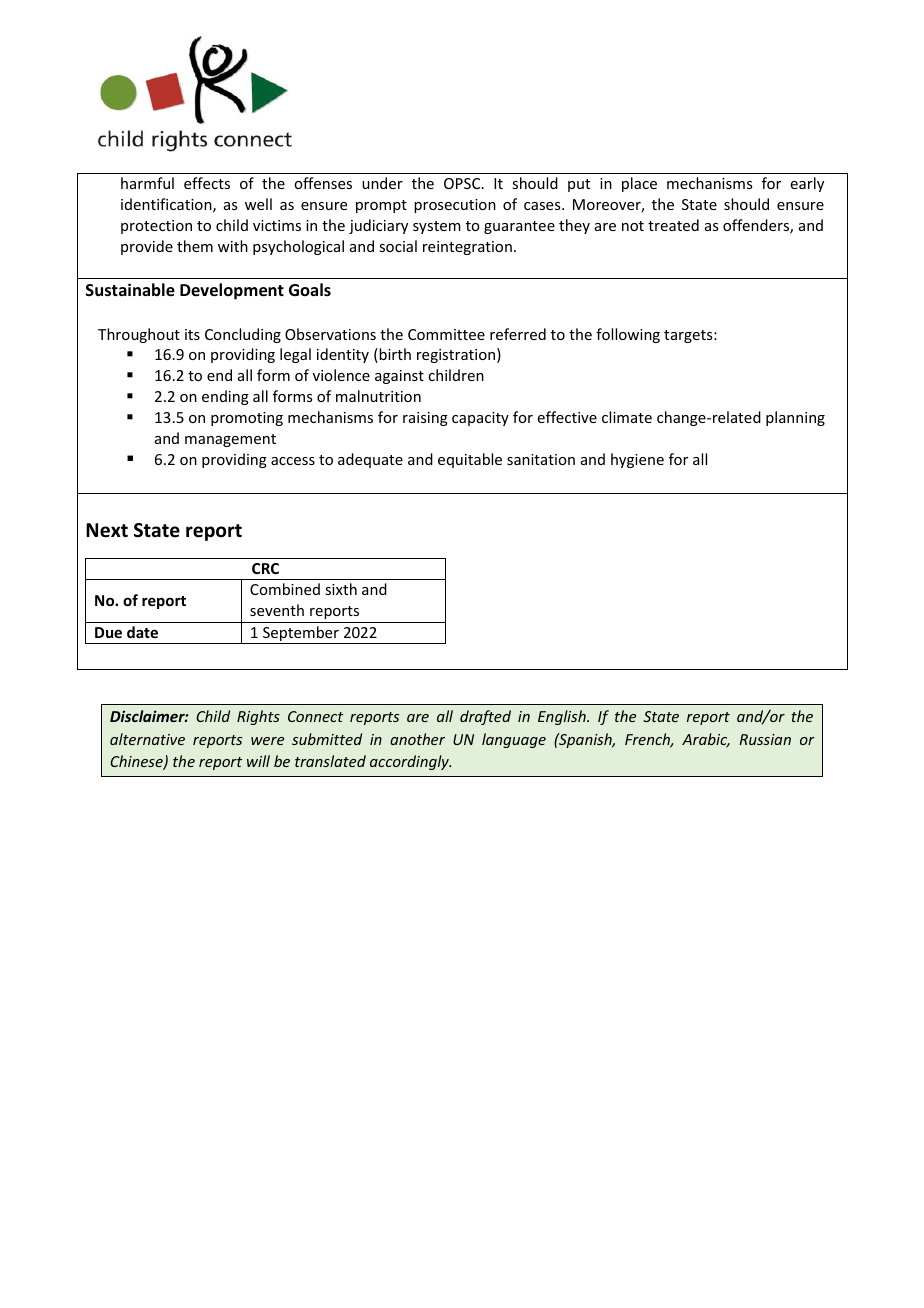  Describe the element at coordinates (147, 739) in the screenshot. I see `alternative` at that location.
